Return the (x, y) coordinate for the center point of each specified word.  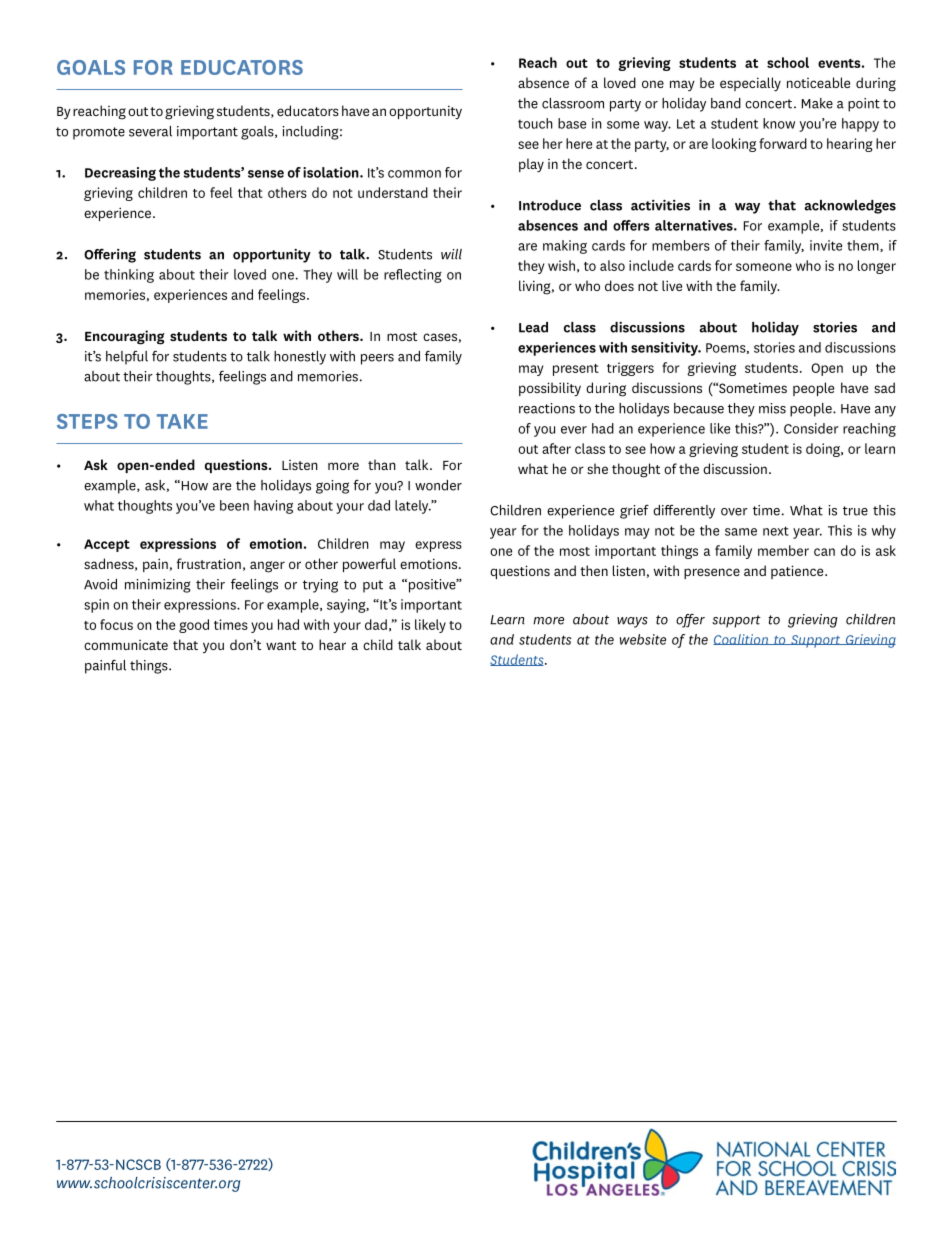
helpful (127, 357)
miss (772, 408)
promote (99, 133)
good (194, 626)
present (576, 370)
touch (535, 123)
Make (817, 103)
